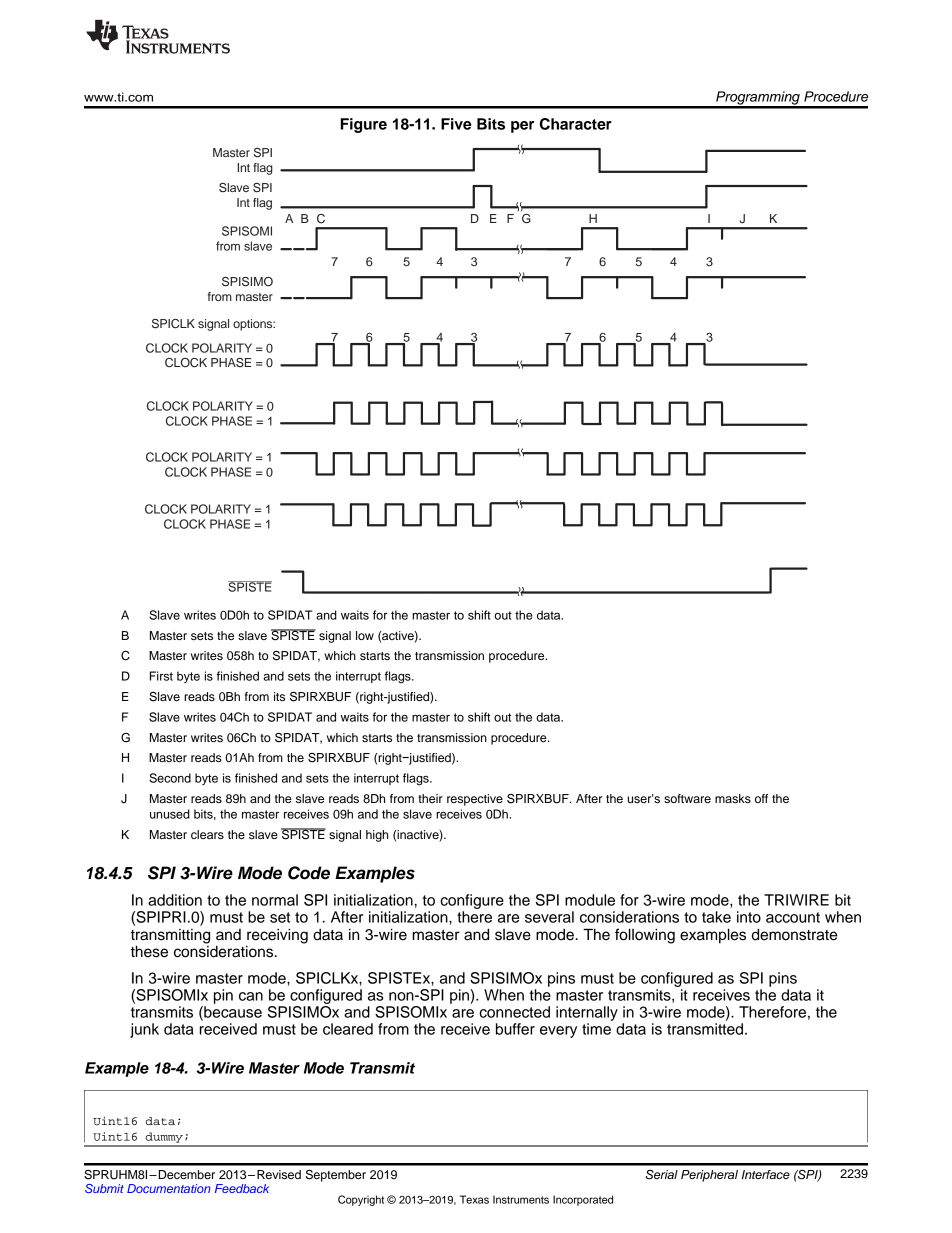  Describe the element at coordinates (576, 124) in the page. I see `Character` at that location.
